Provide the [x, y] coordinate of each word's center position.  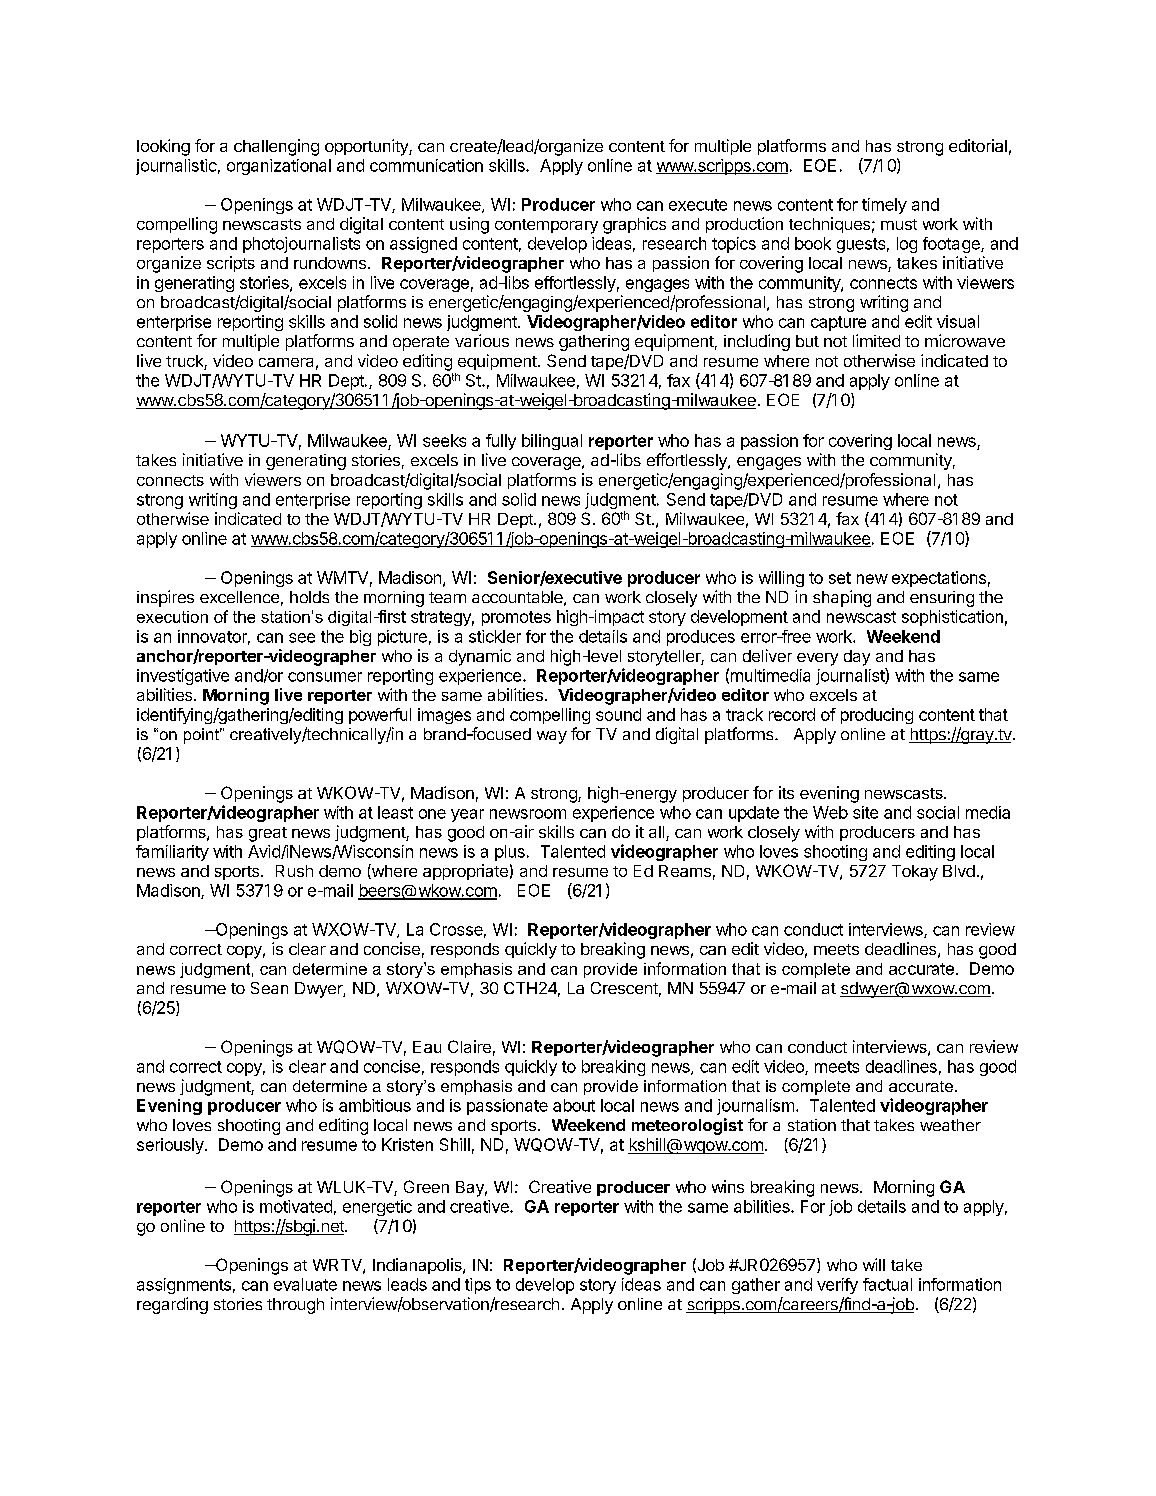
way [552, 737]
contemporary [546, 226]
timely [884, 206]
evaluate [305, 1284]
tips [478, 1286]
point [203, 736]
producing [877, 716]
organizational [279, 167]
